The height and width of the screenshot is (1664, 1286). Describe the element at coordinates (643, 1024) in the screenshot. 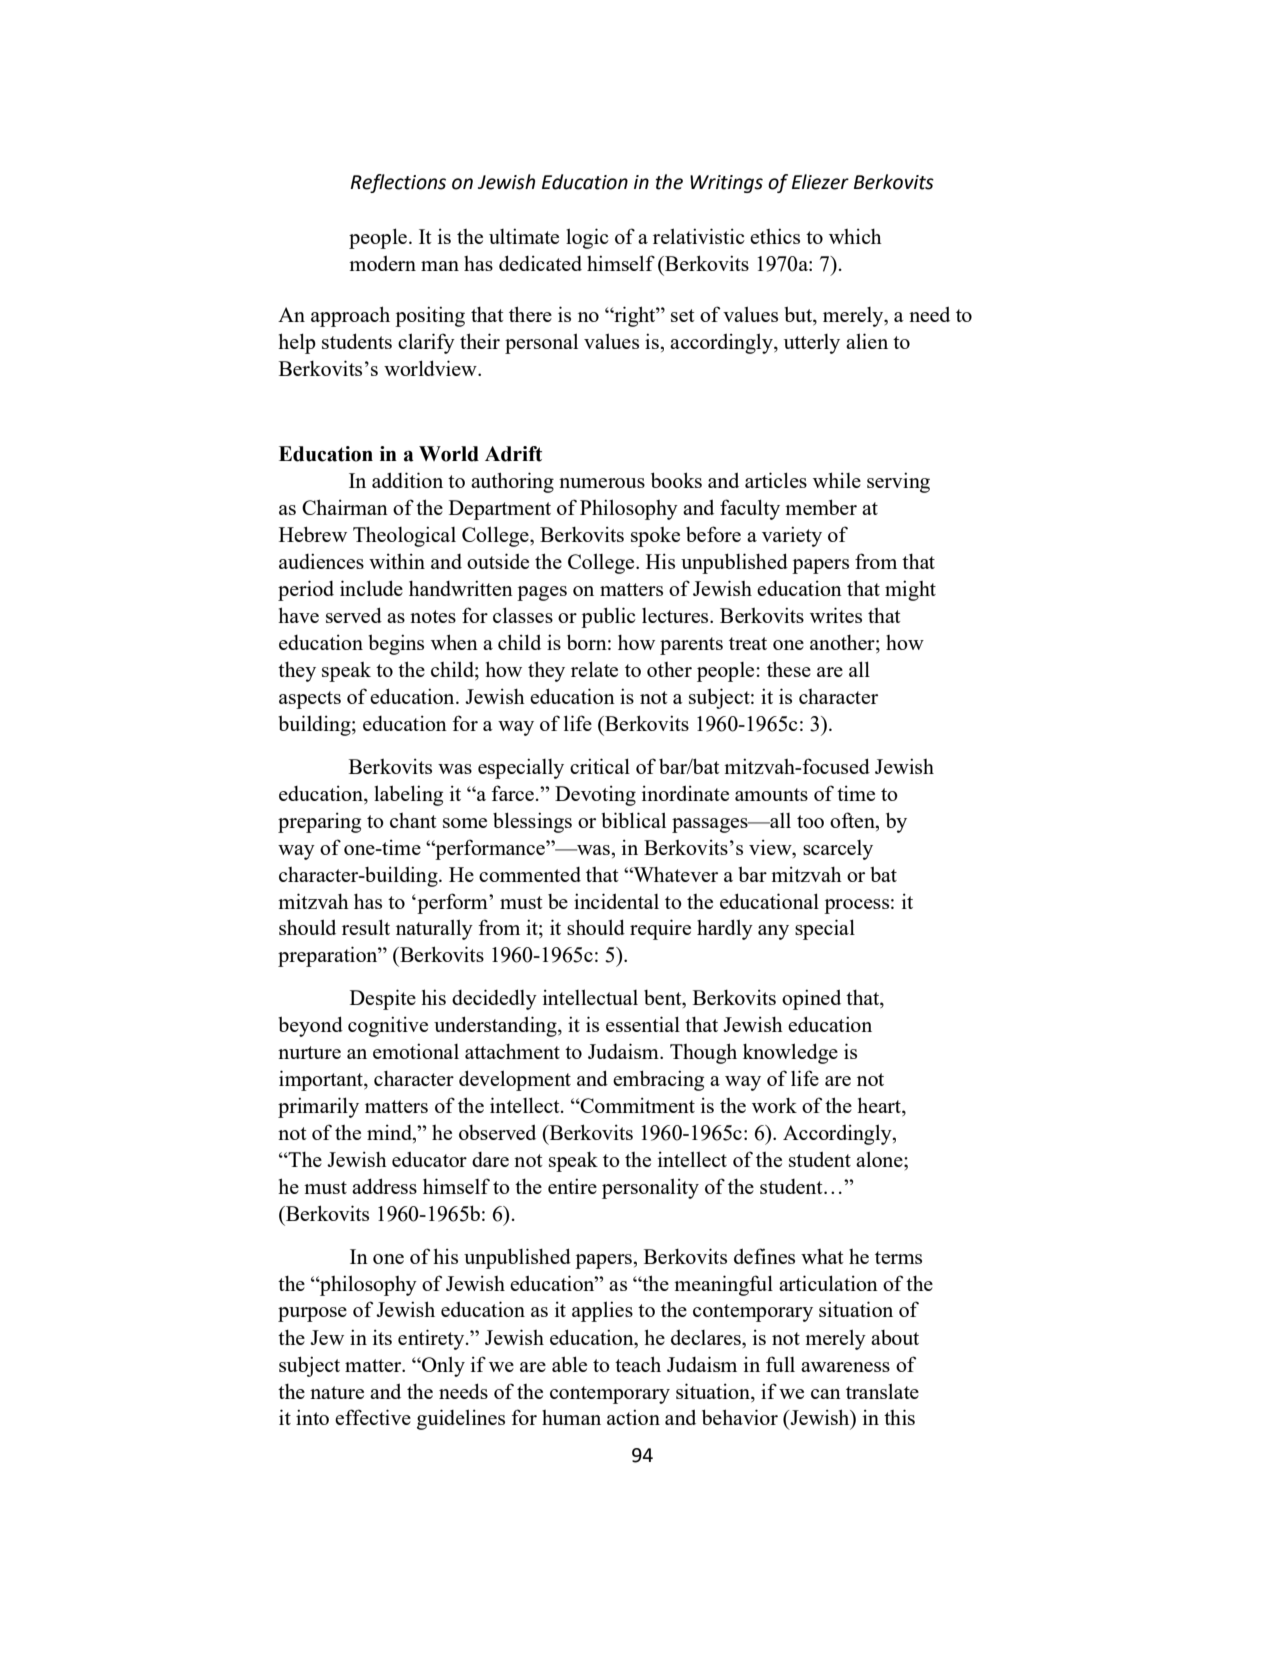

I see `essential` at that location.
